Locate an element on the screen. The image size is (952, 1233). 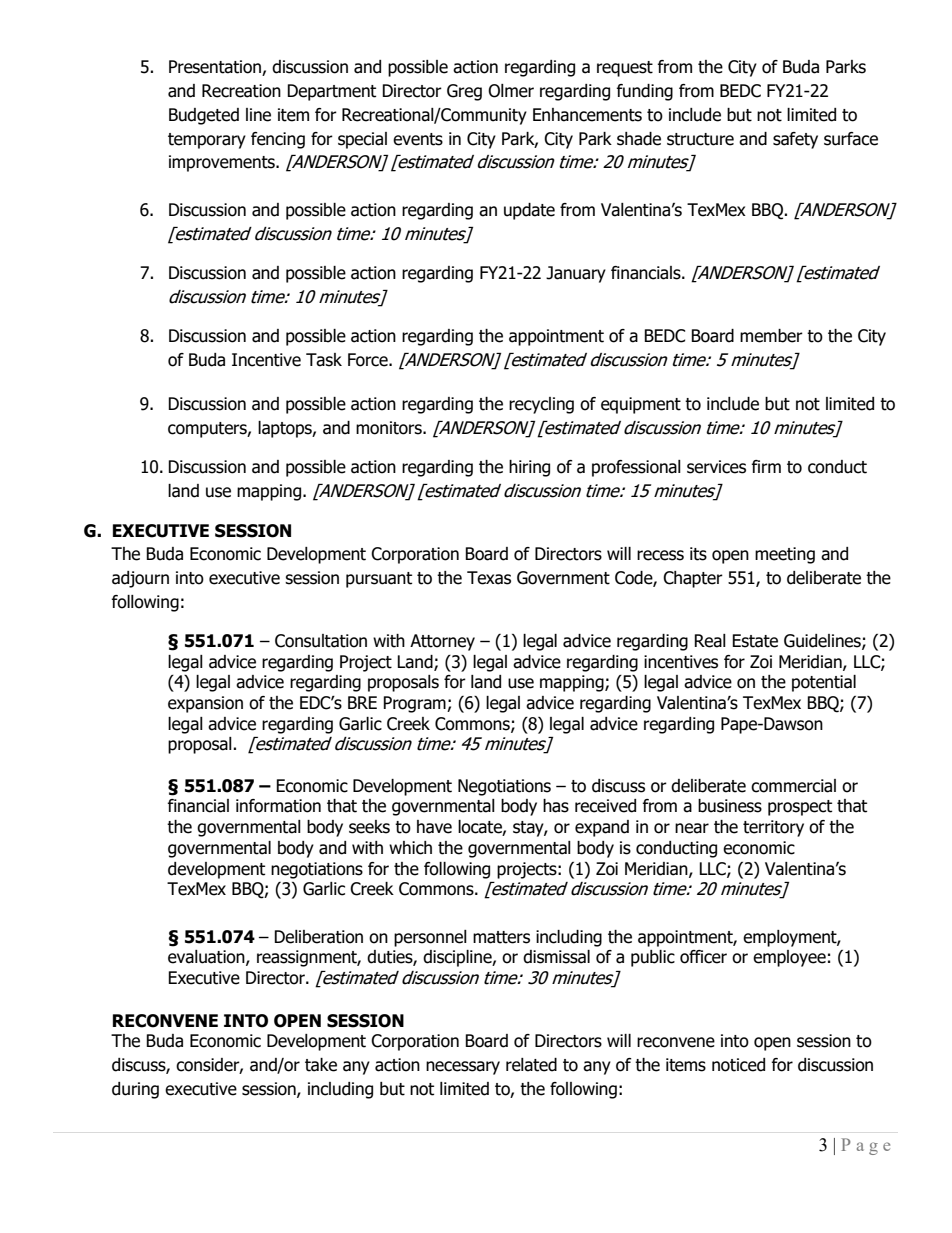
Greg is located at coordinates (464, 92).
